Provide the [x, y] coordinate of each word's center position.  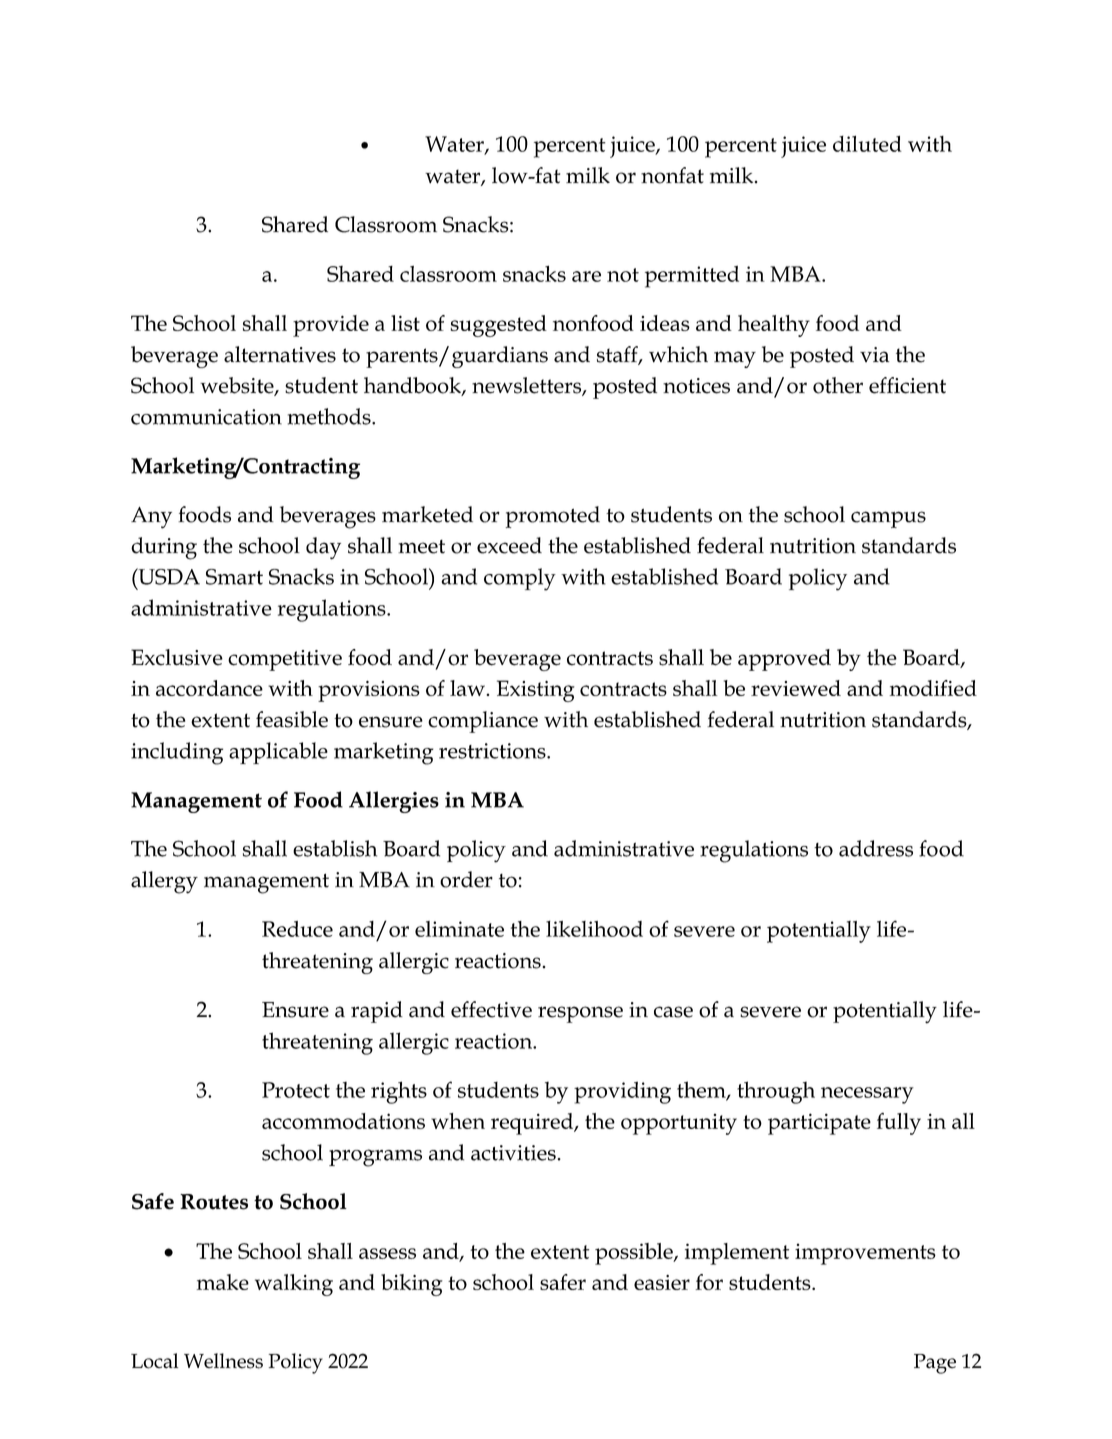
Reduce [297, 929]
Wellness [223, 1361]
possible [635, 1254]
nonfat [672, 175]
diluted [867, 143]
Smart [234, 577]
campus [888, 519]
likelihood [594, 929]
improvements [865, 1254]
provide [331, 326]
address [876, 848]
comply [520, 579]
